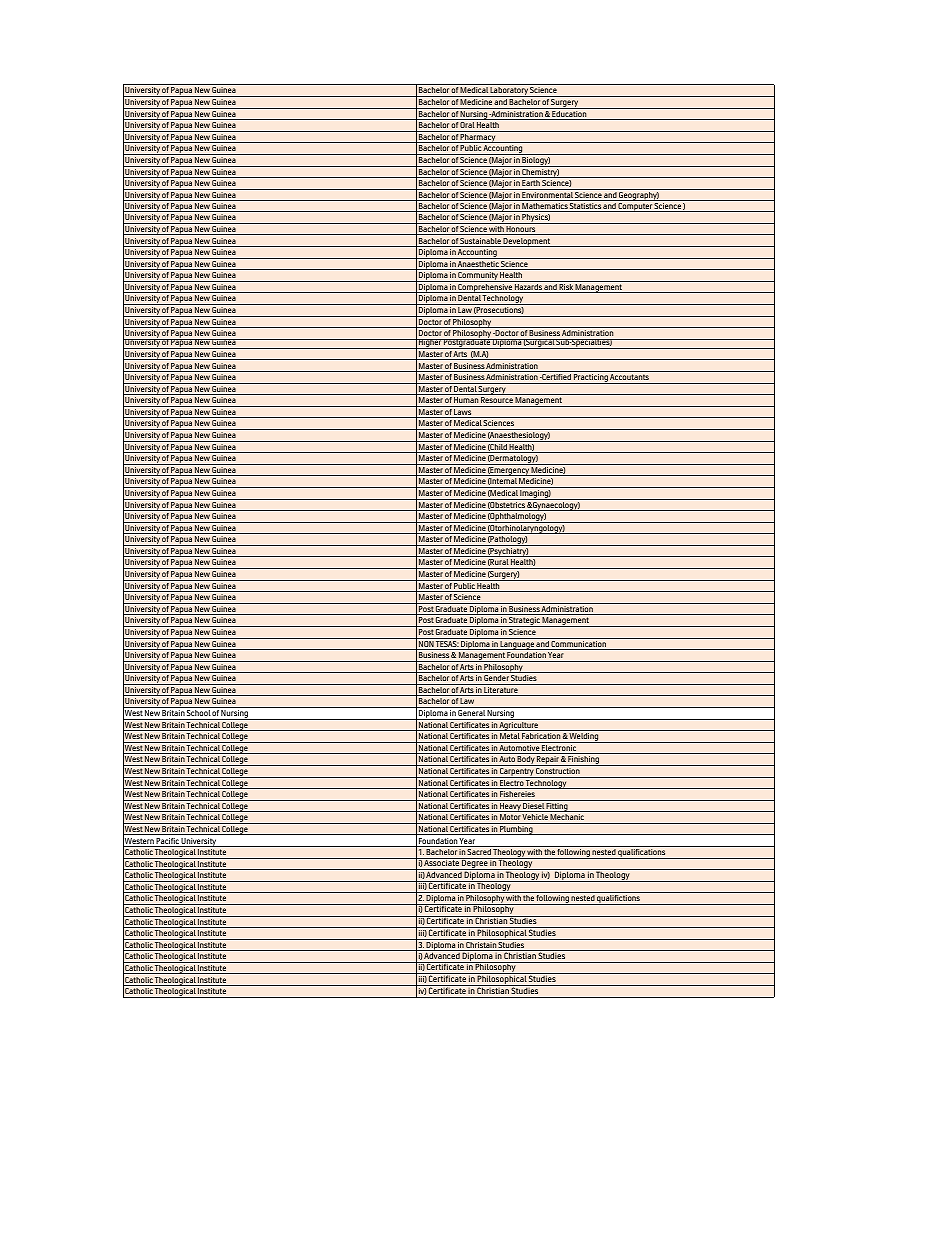 This screenshot has height=1233, width=952. What do you see at coordinates (463, 413) in the screenshot?
I see `Laws` at bounding box center [463, 413].
